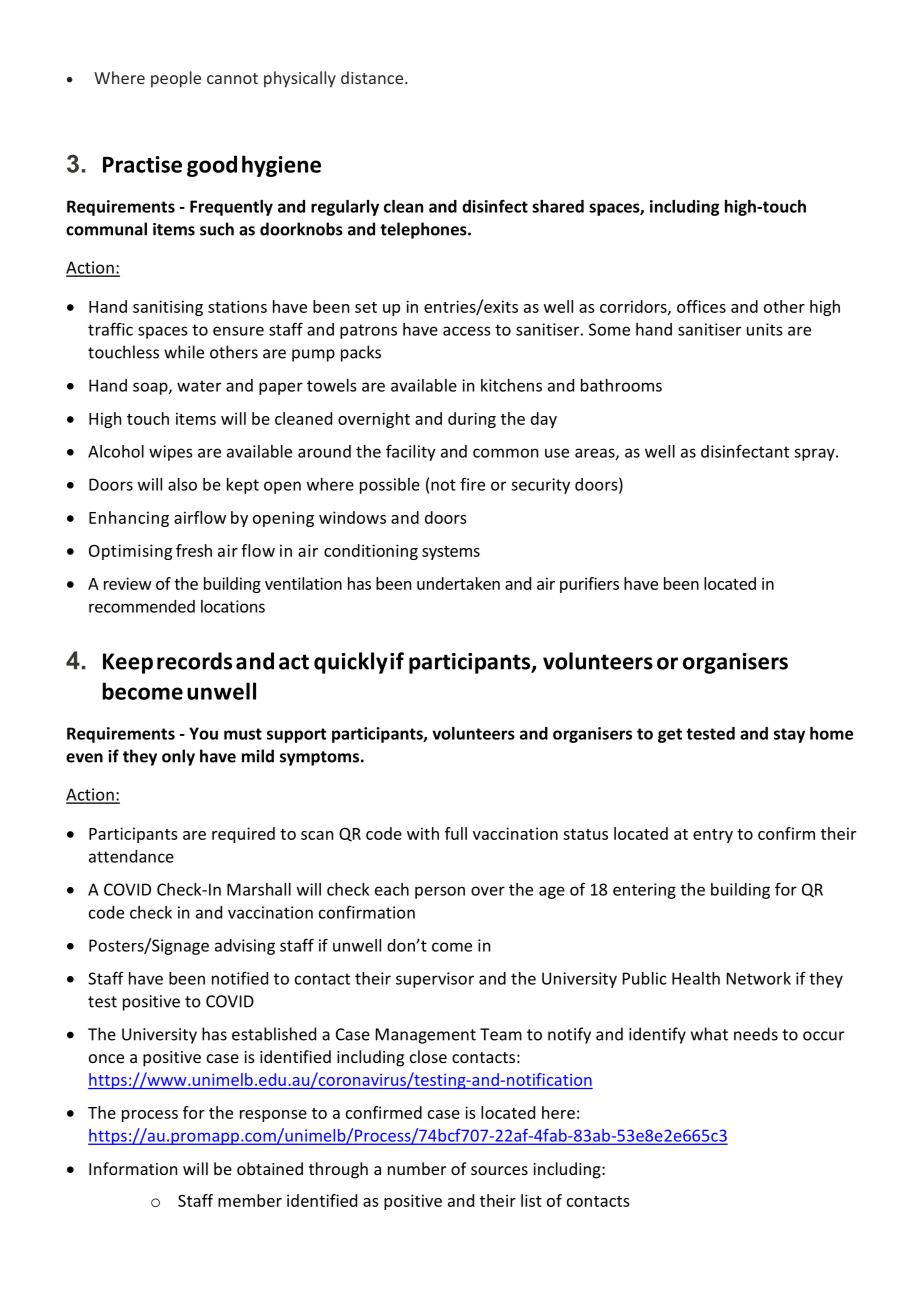 Image resolution: width=924 pixels, height=1308 pixels. I want to click on fire, so click(472, 484).
